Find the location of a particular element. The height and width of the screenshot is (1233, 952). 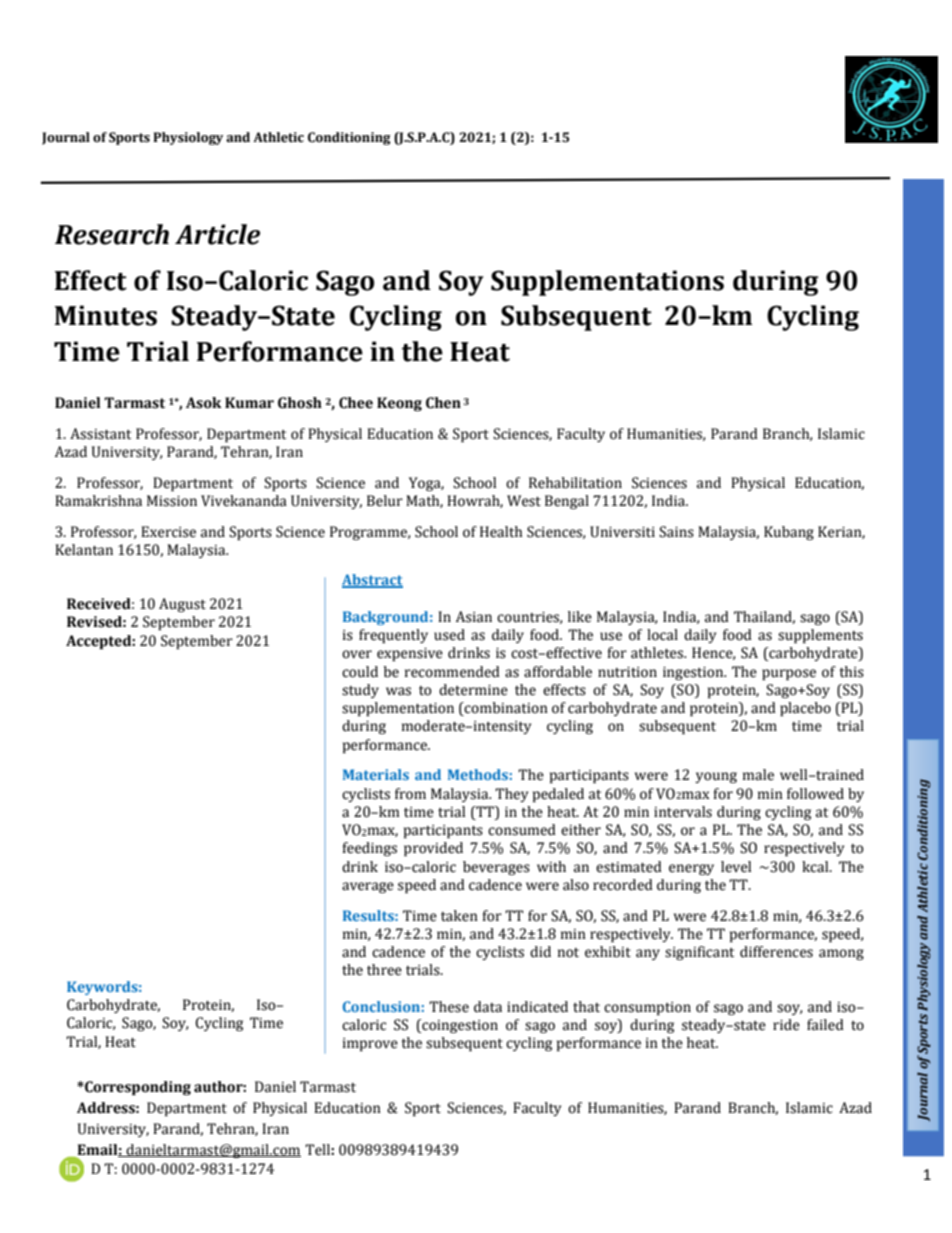

Article is located at coordinates (217, 234).
